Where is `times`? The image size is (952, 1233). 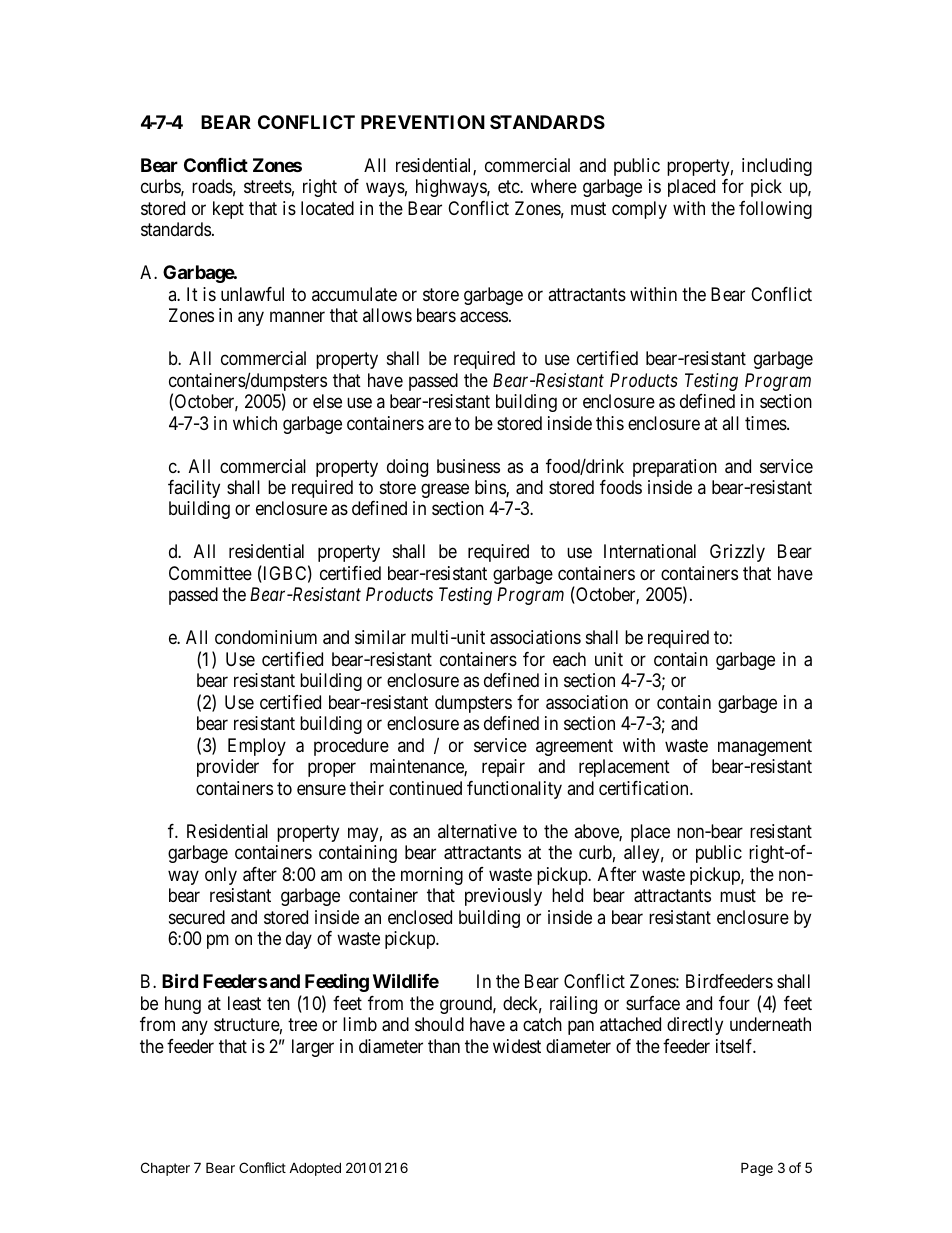 times is located at coordinates (766, 423).
